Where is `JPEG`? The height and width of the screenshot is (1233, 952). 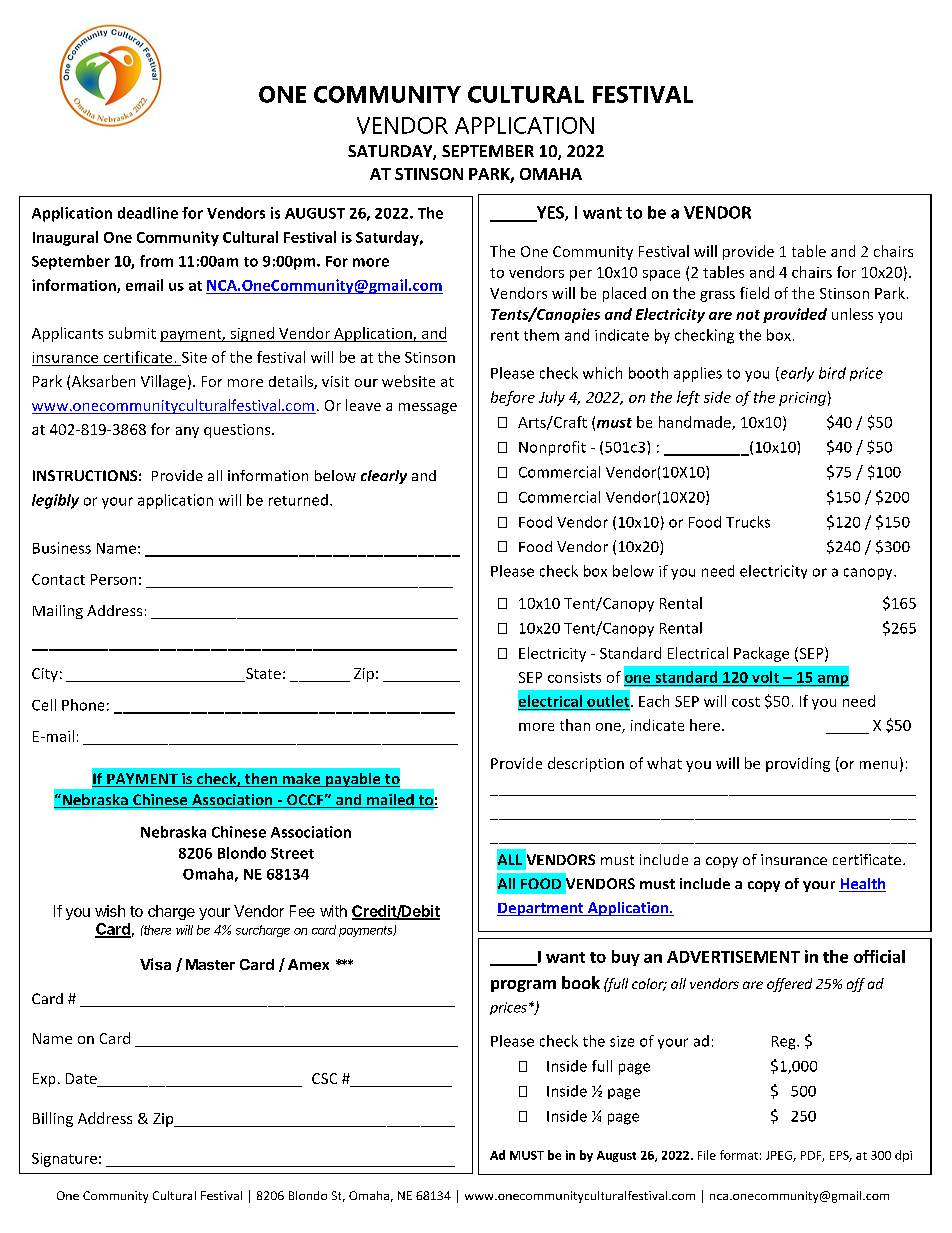 JPEG is located at coordinates (780, 1156).
